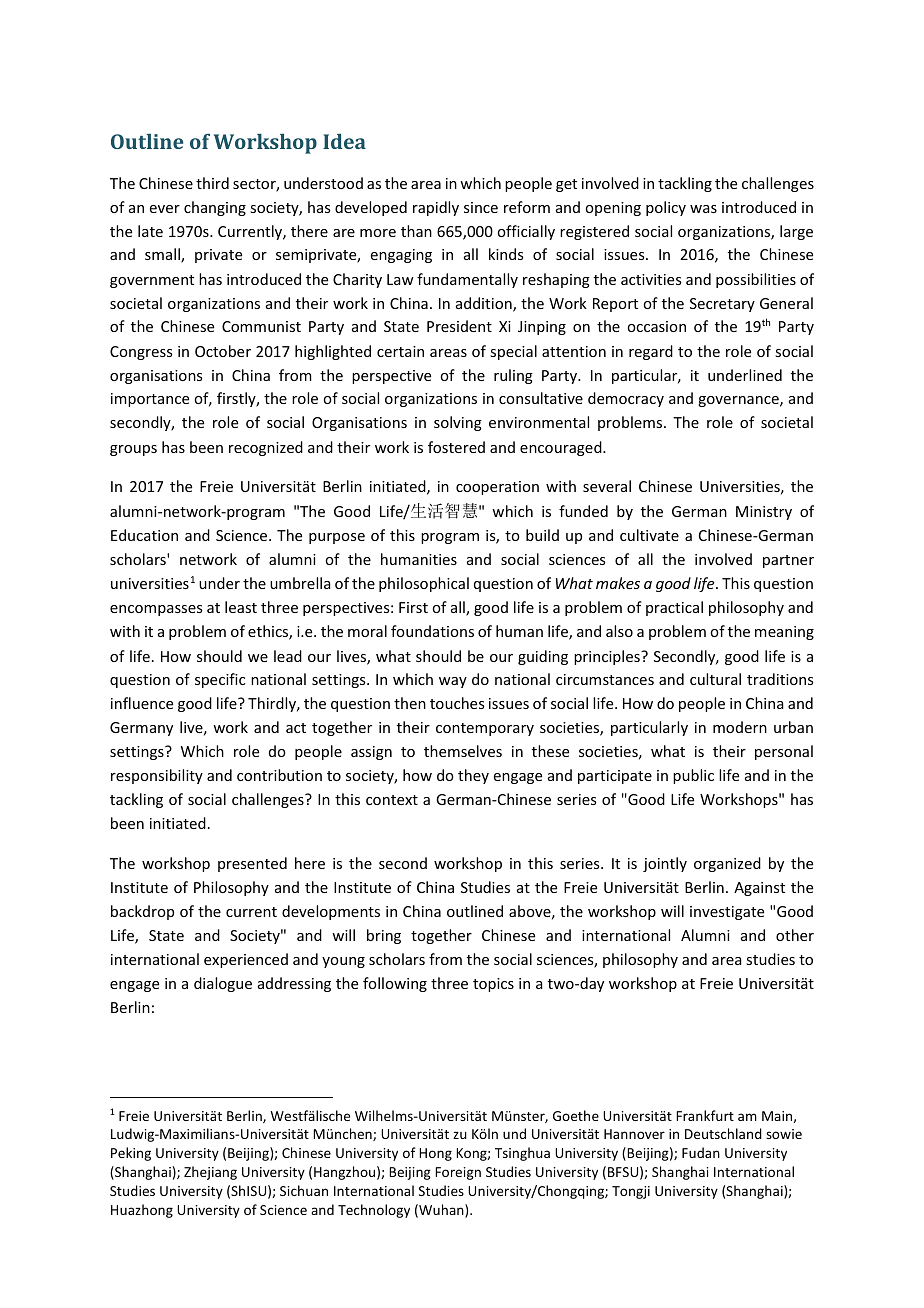  Describe the element at coordinates (241, 607) in the screenshot. I see `least` at that location.
